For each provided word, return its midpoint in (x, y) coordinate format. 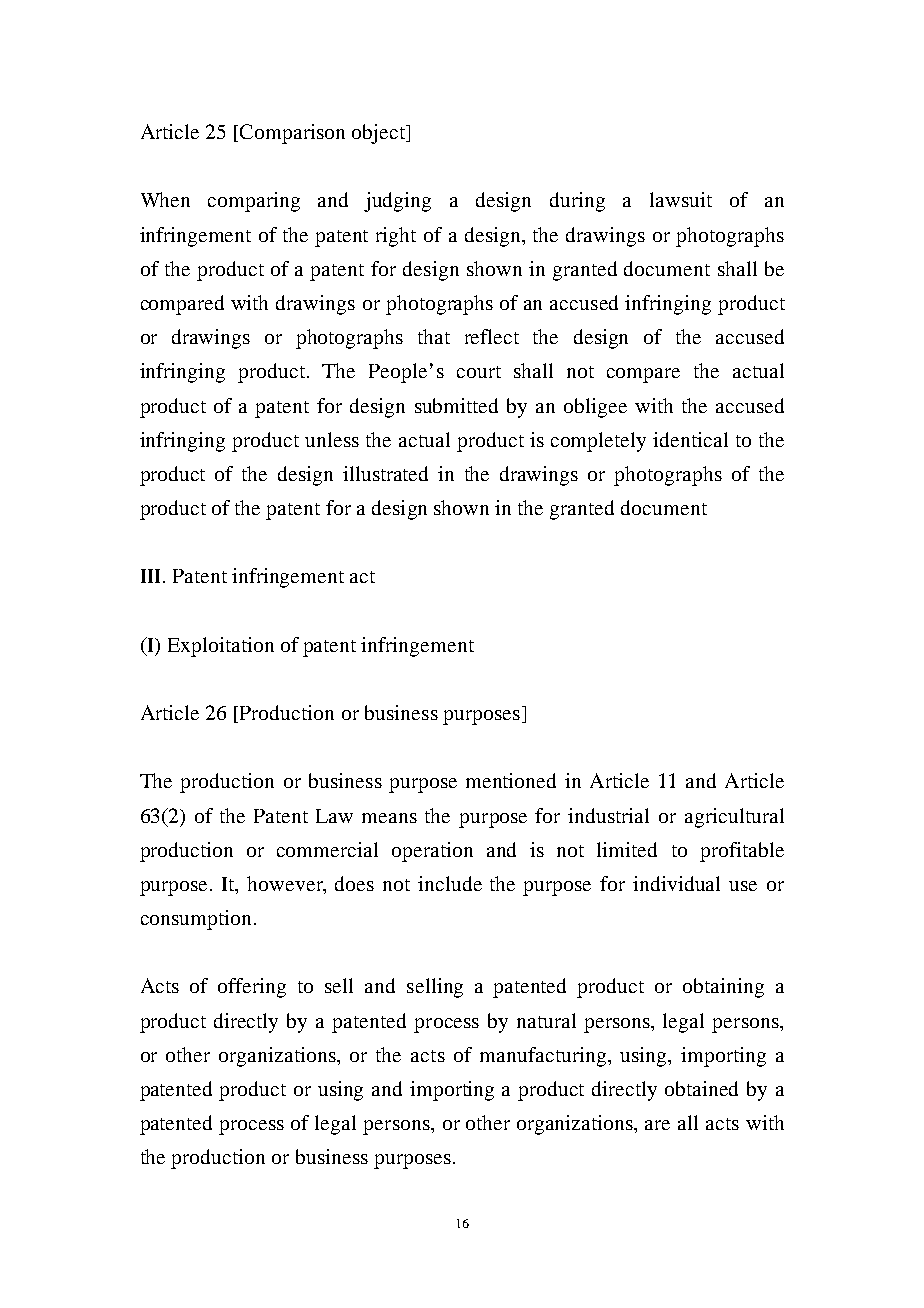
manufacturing (543, 1057)
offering (252, 988)
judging (397, 202)
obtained (701, 1088)
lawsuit (681, 199)
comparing (254, 202)
